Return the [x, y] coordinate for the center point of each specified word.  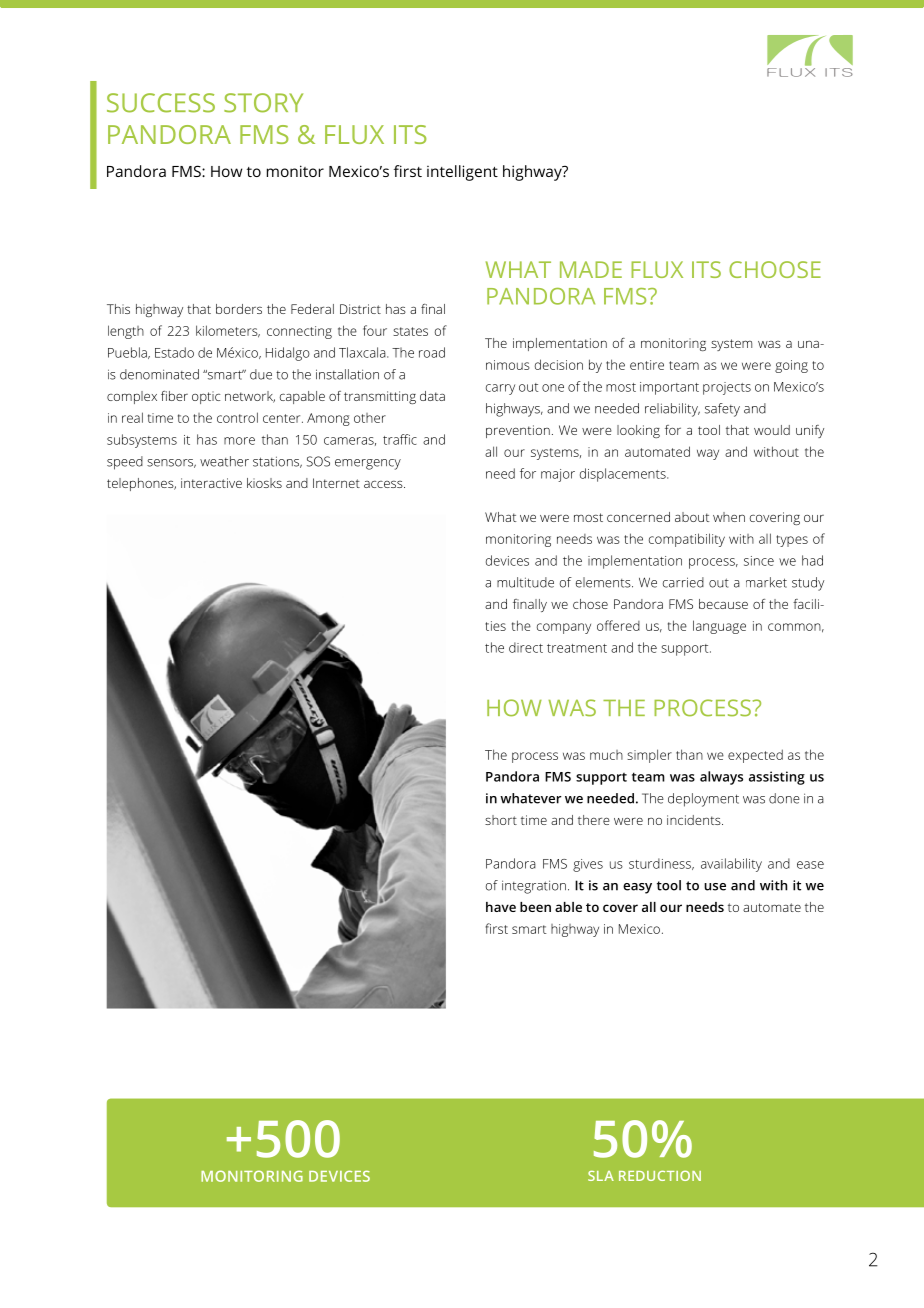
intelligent [462, 173]
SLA [601, 1176]
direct [526, 647]
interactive [211, 483]
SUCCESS [161, 103]
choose [775, 269]
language [719, 627]
